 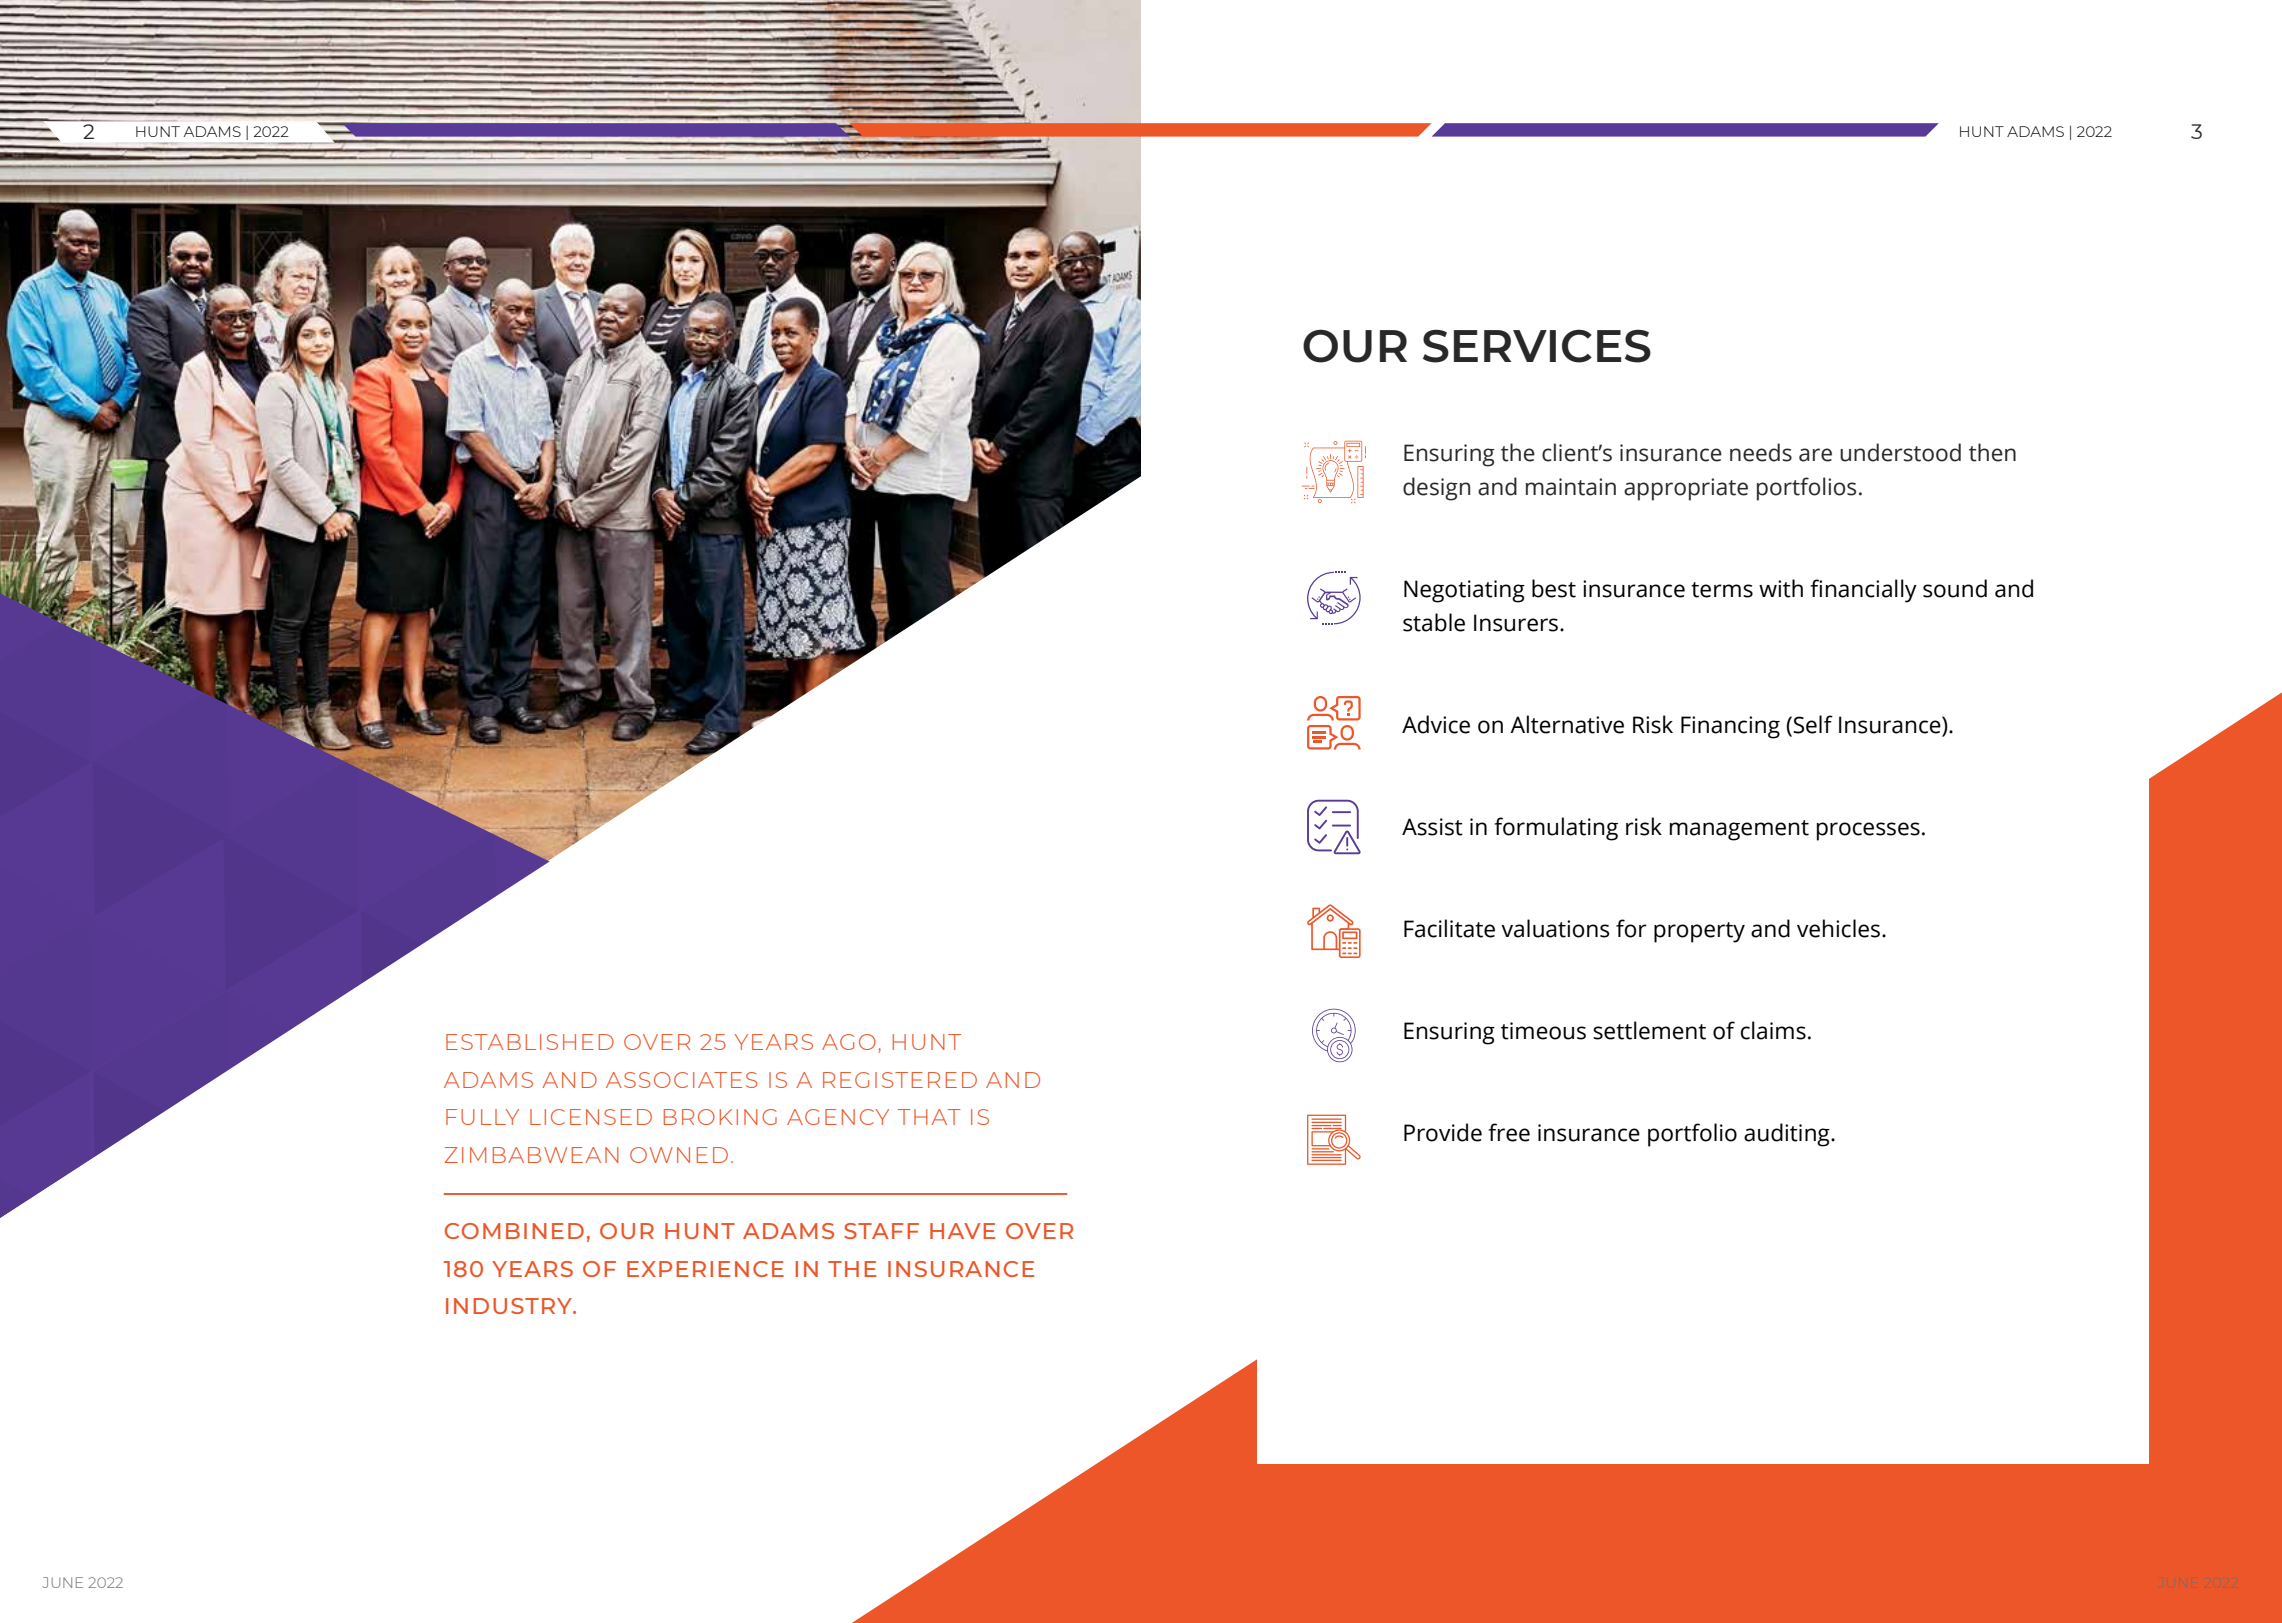 I want to click on with, so click(x=1781, y=588).
